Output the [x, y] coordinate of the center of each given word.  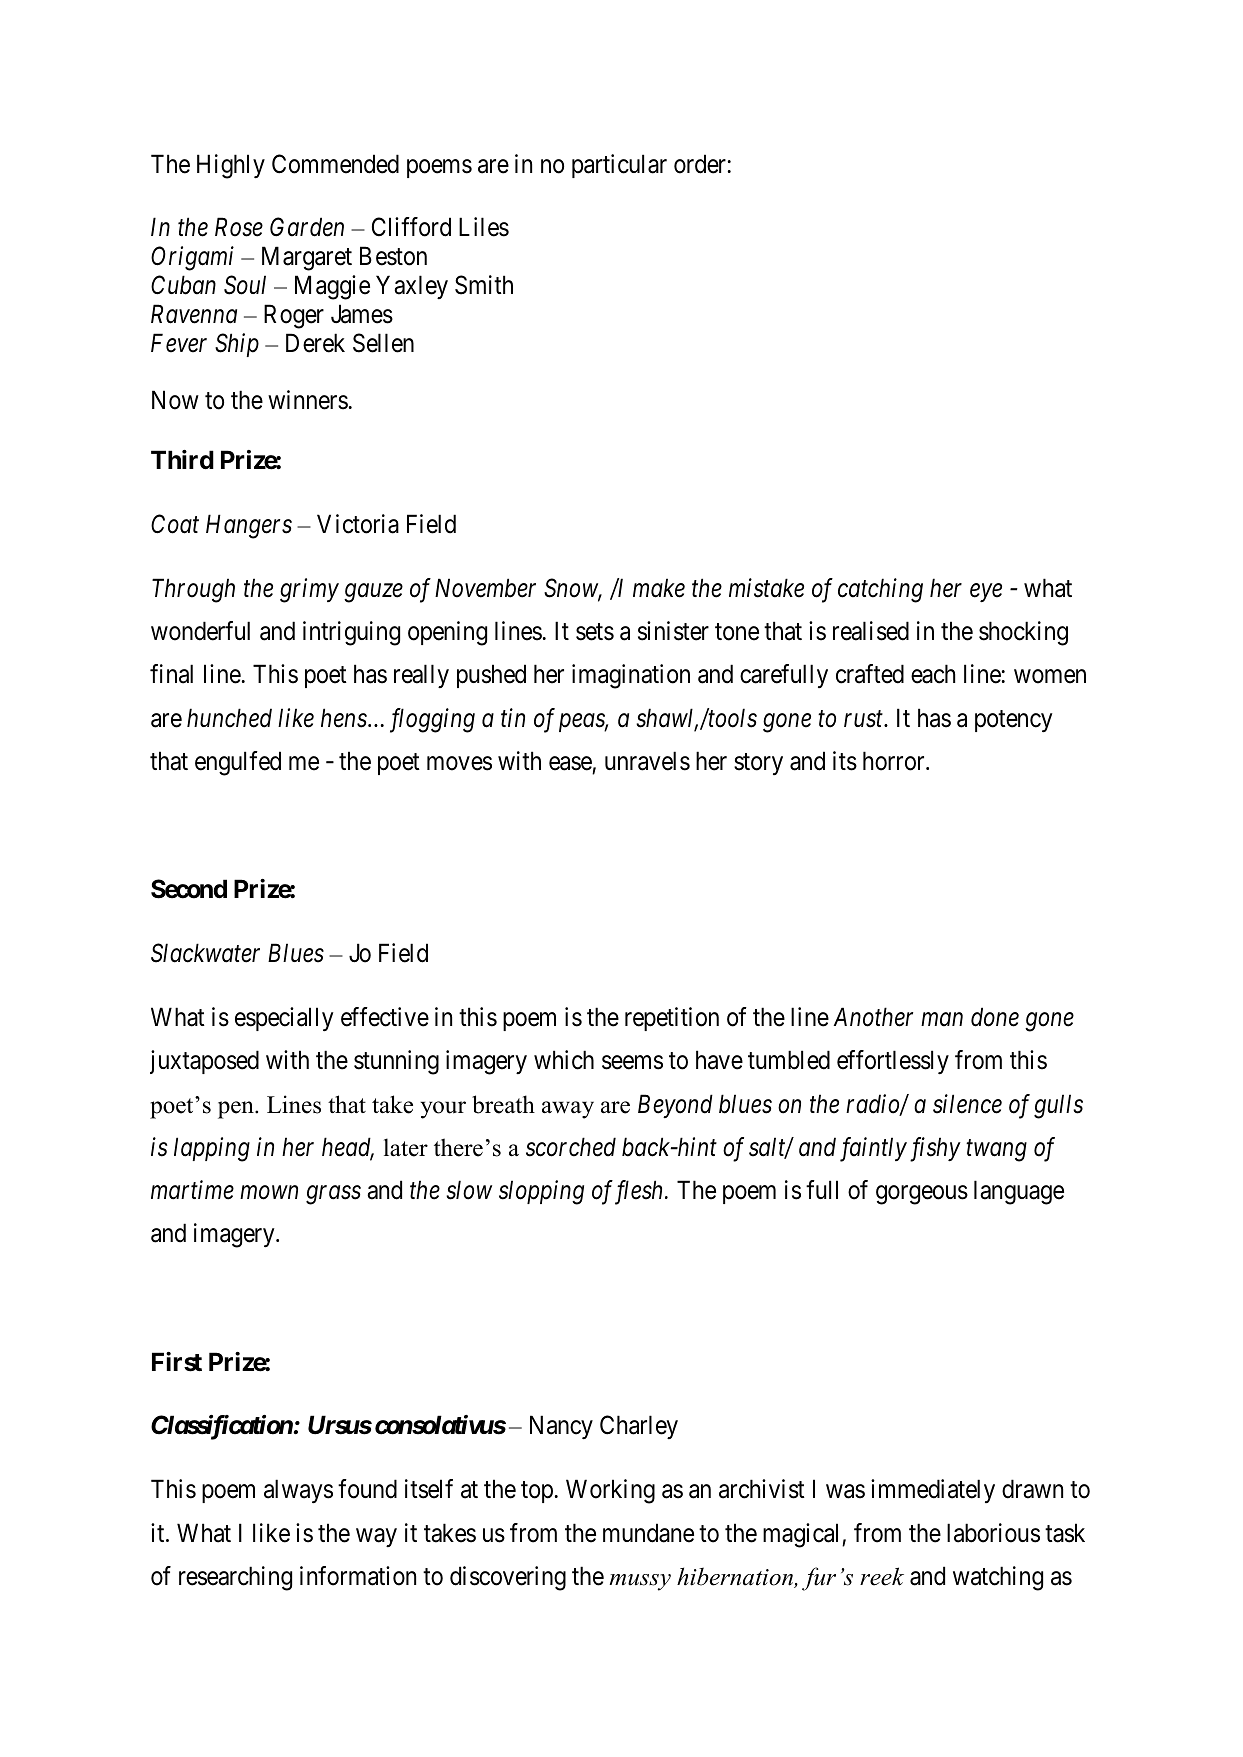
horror [895, 761]
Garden [307, 227]
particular [619, 166]
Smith [484, 285]
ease [570, 763]
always [298, 1491]
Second [189, 889]
